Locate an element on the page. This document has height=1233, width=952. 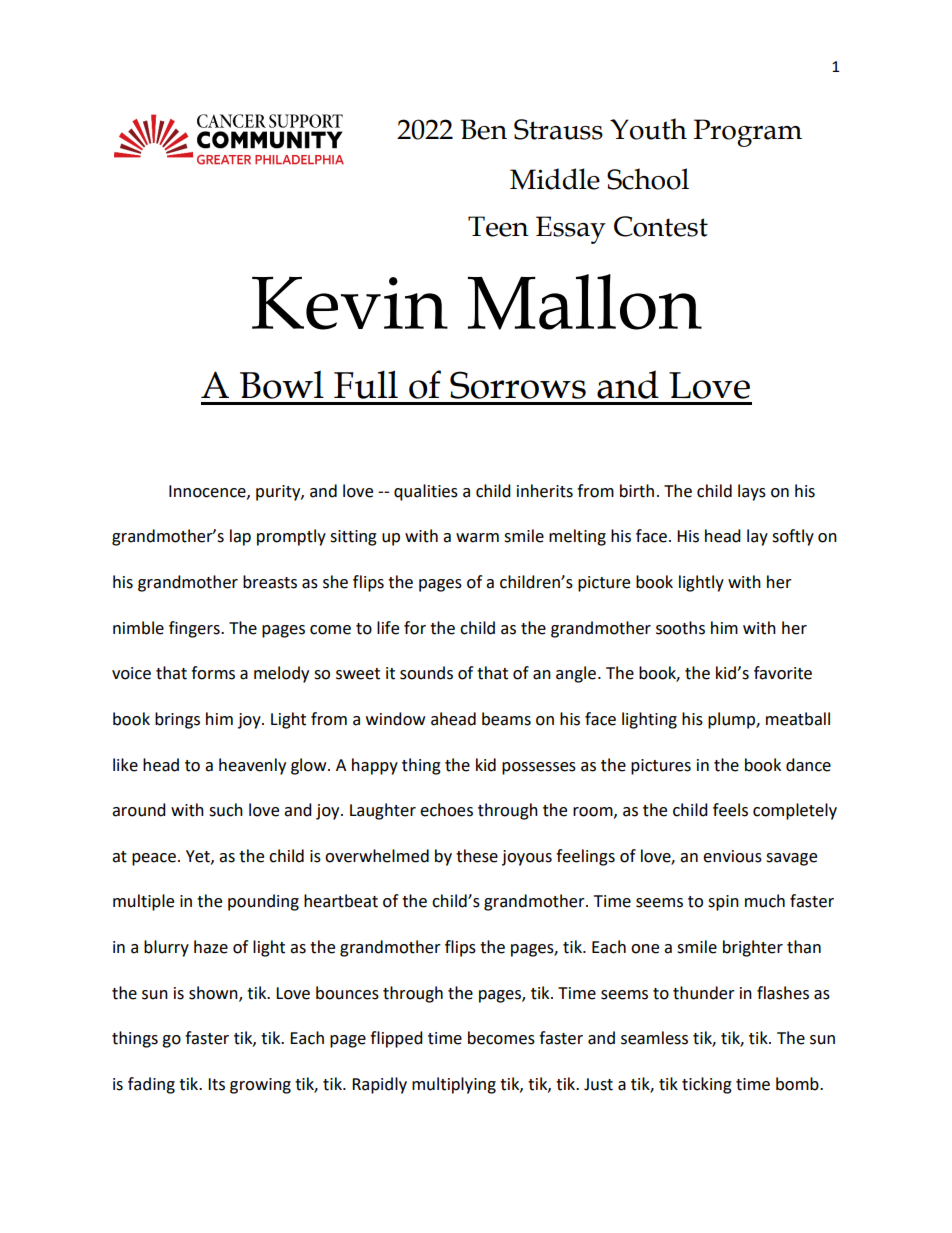
Mallon is located at coordinates (585, 302).
